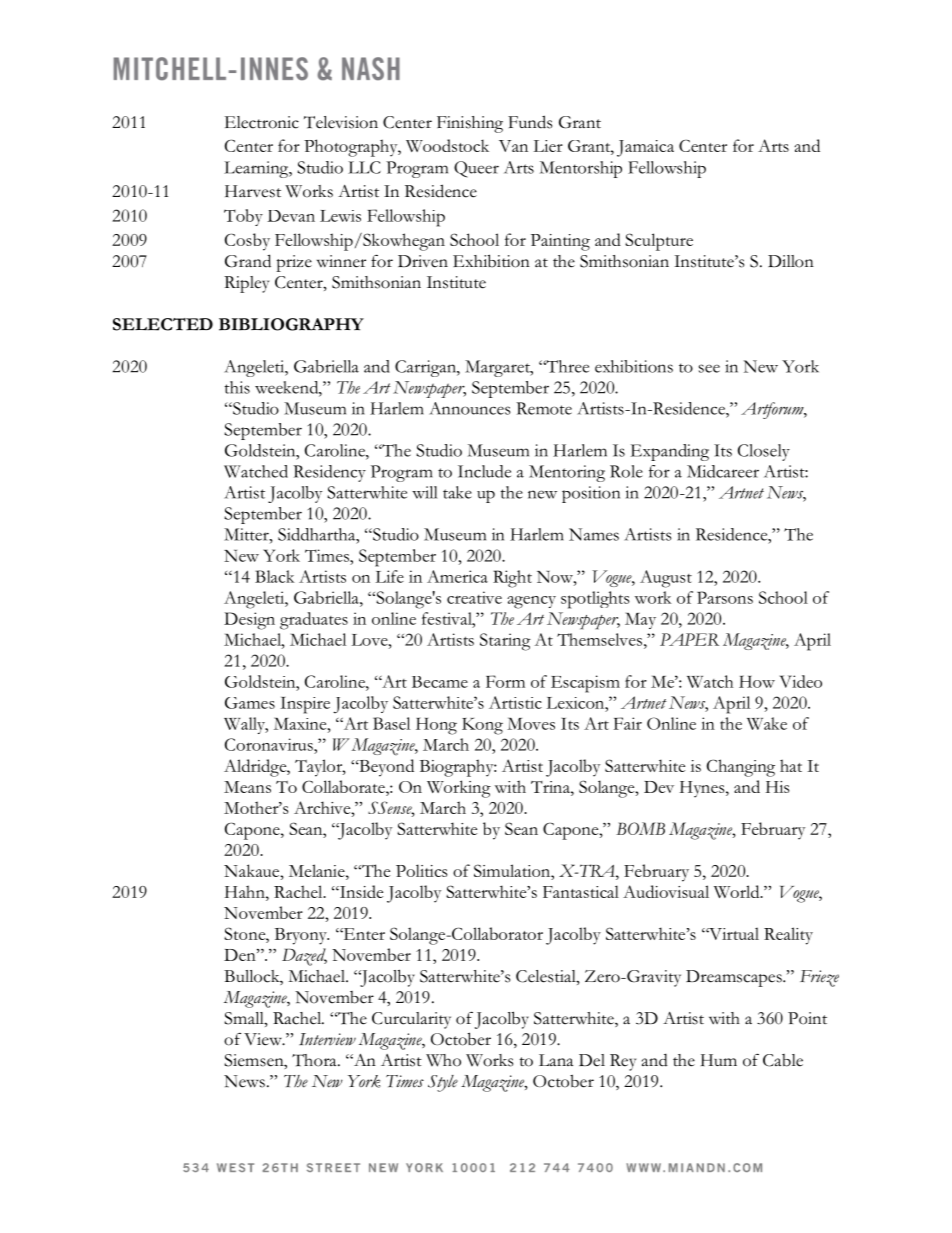  What do you see at coordinates (250, 703) in the document?
I see `Games` at bounding box center [250, 703].
